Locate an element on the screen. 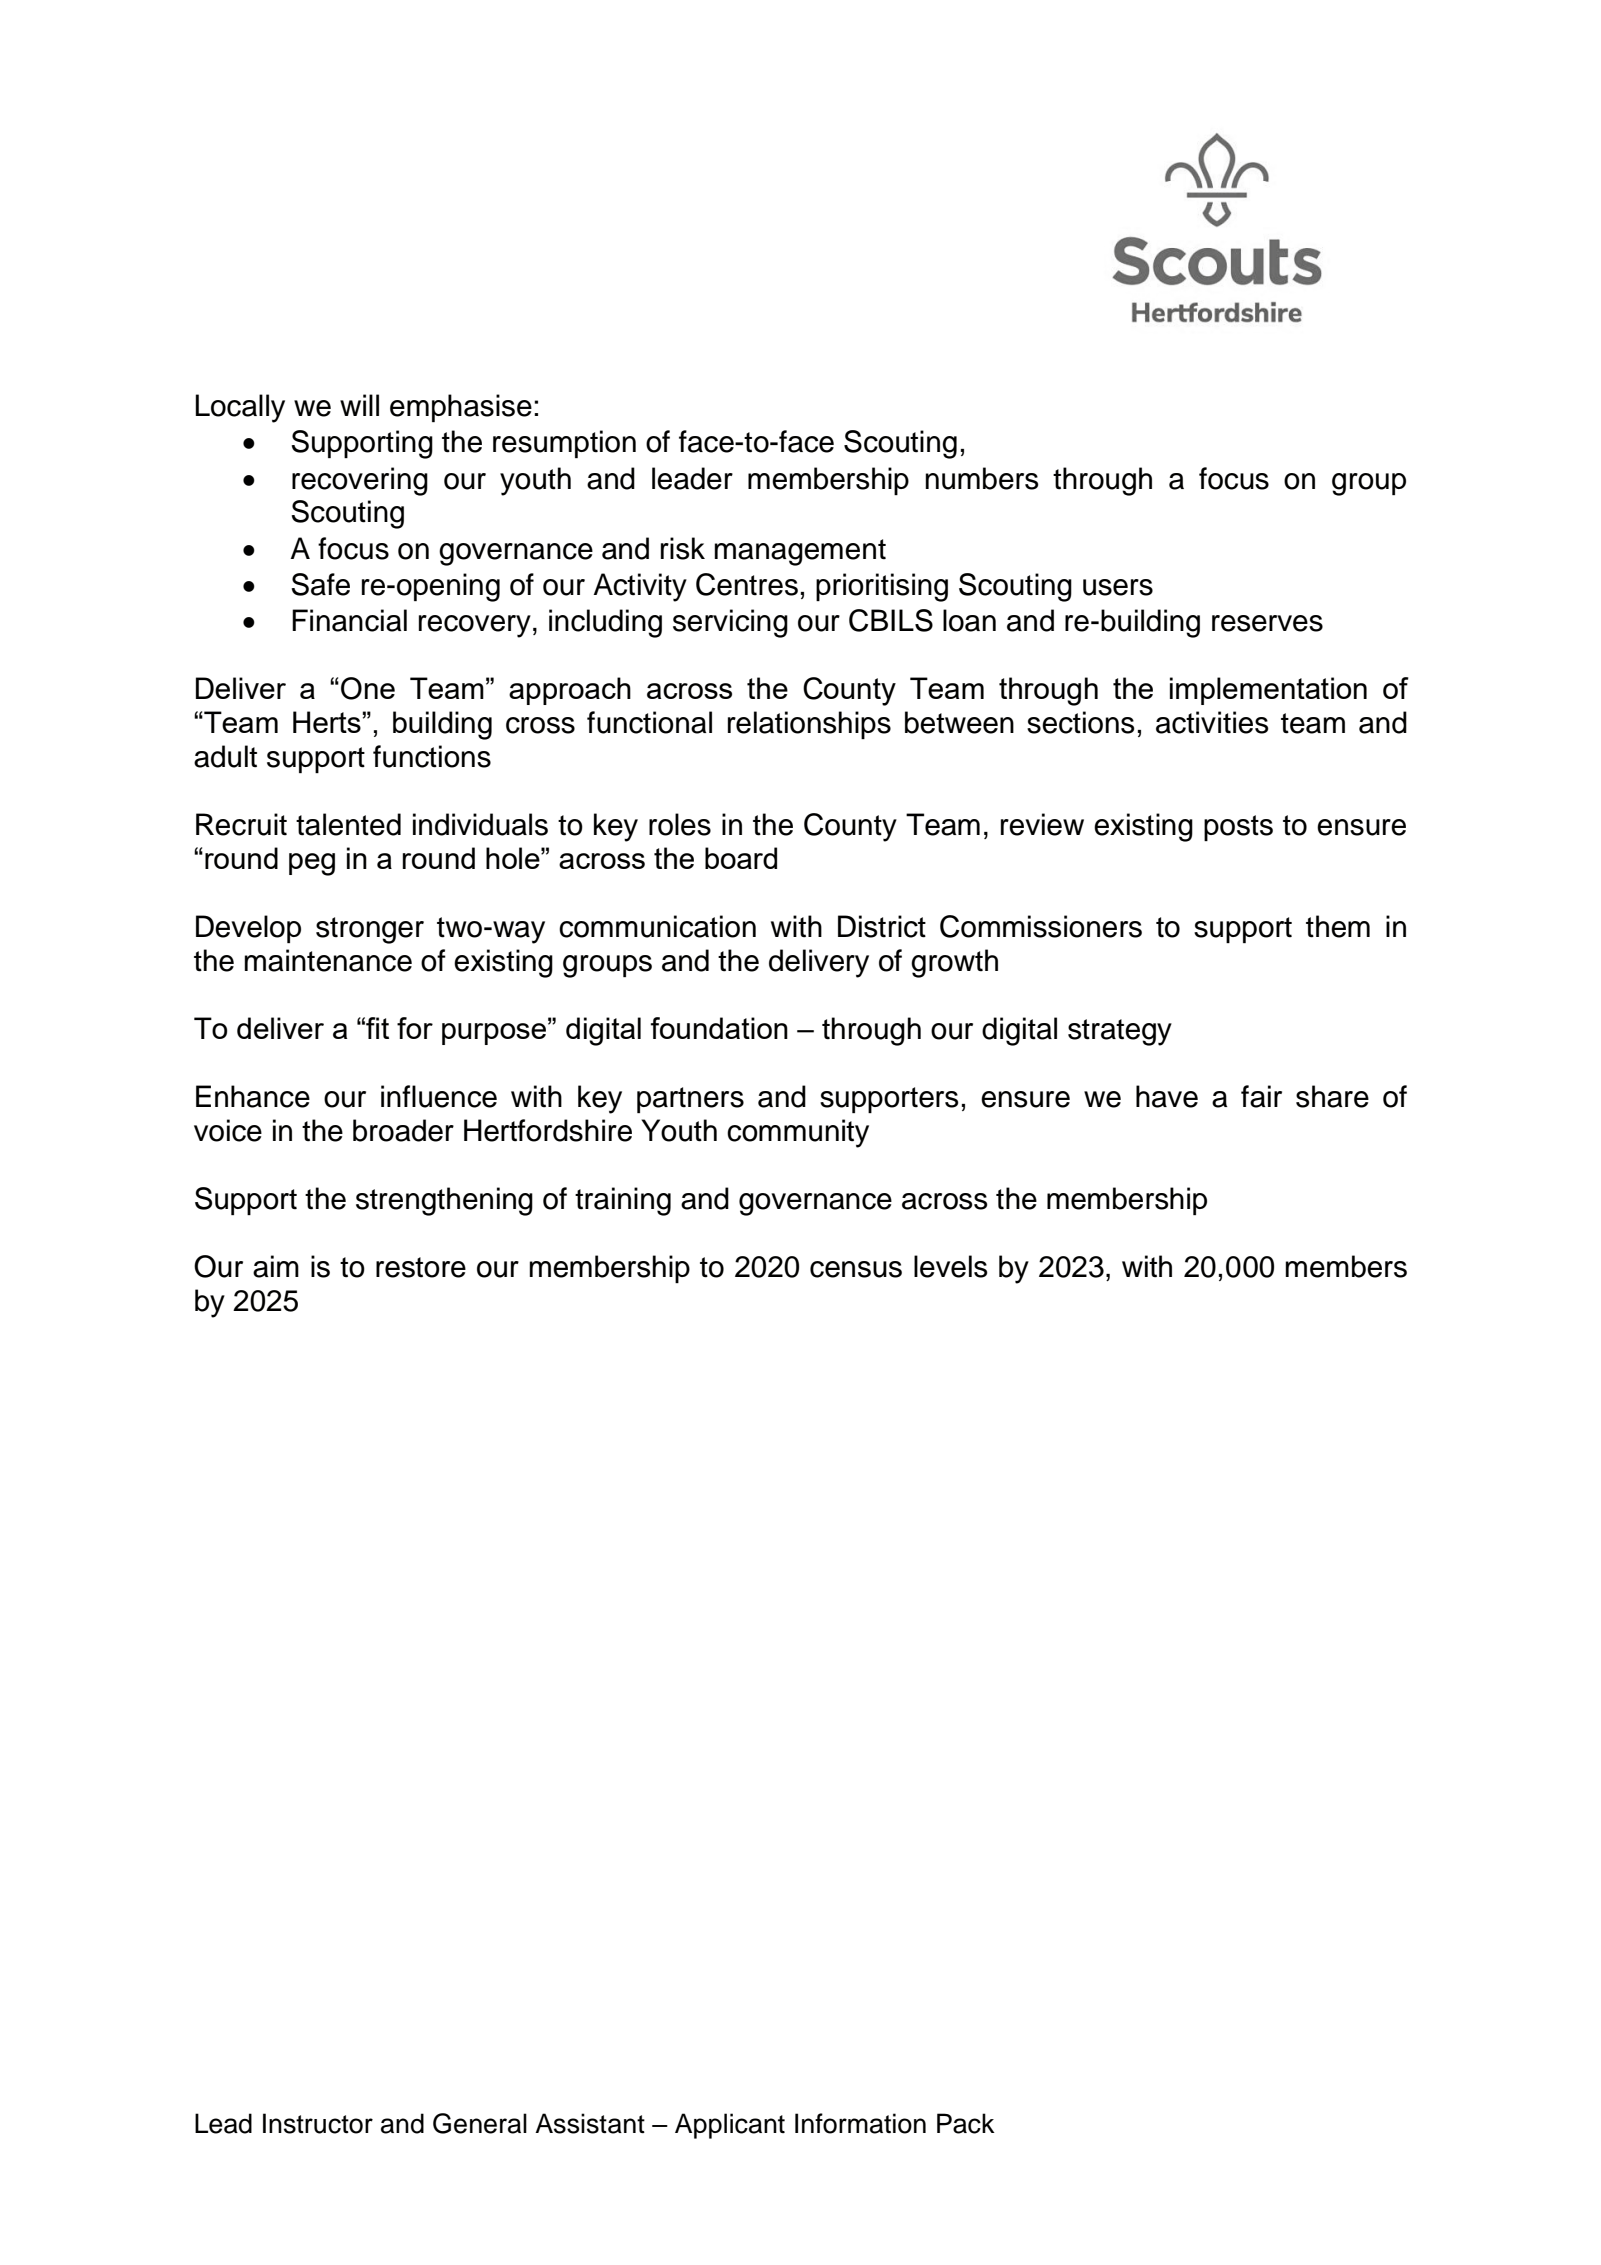 This screenshot has width=1601, height=2265. talented is located at coordinates (348, 824).
